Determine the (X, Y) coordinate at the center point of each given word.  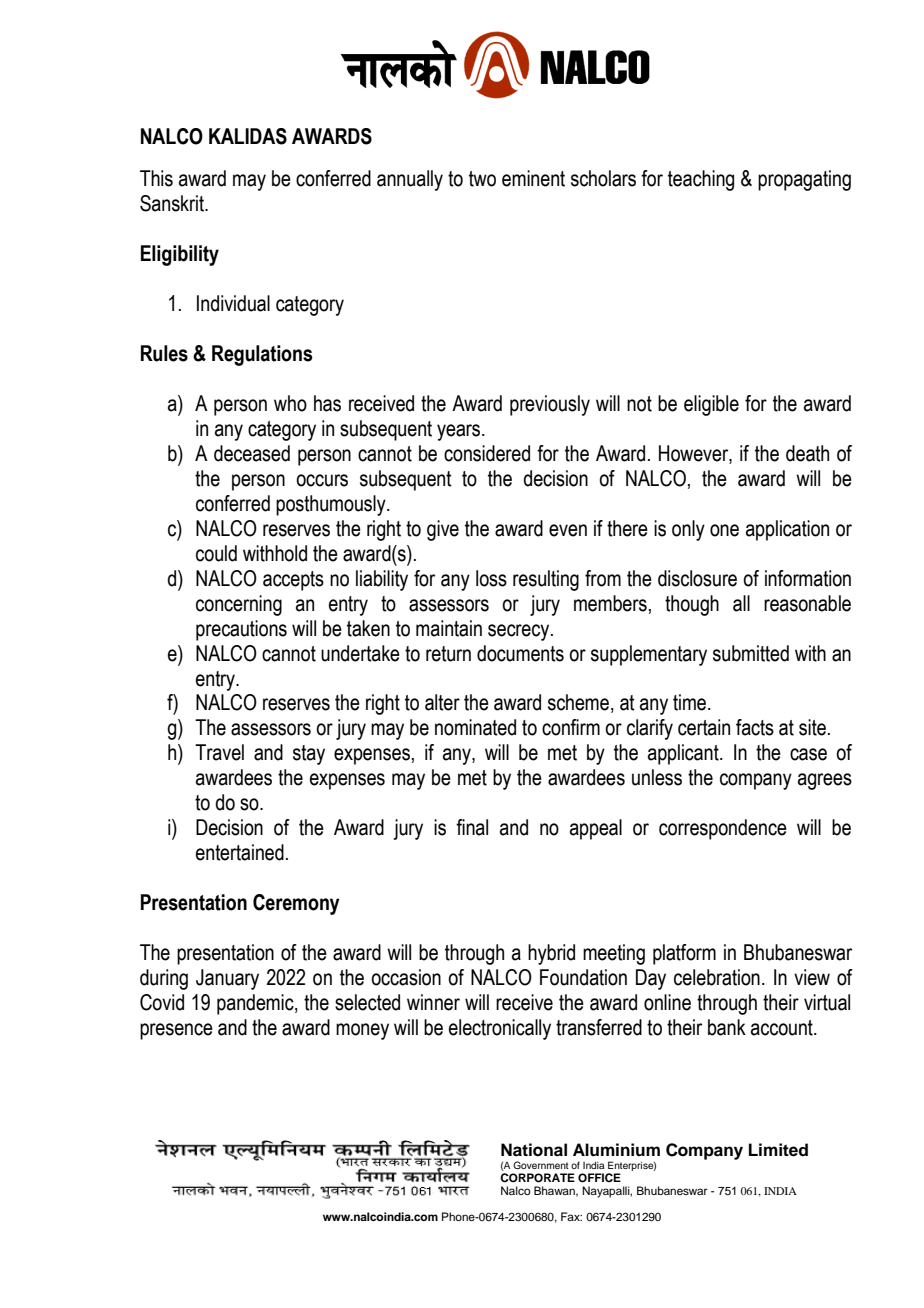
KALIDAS (248, 136)
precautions (241, 630)
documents (520, 653)
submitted (751, 653)
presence (176, 1031)
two (482, 179)
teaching (701, 180)
